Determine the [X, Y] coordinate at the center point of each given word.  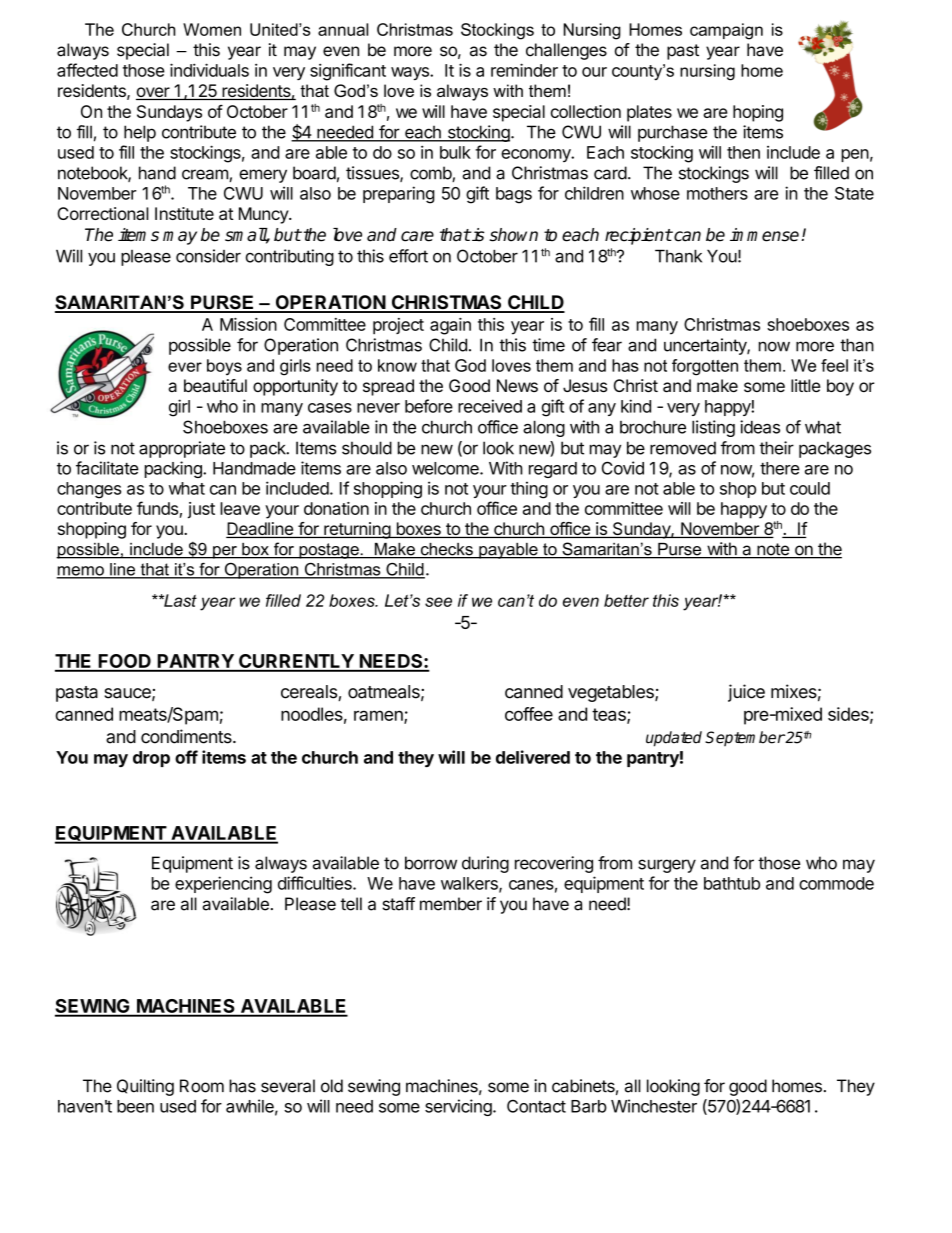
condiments [187, 736]
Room [202, 1086]
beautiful [215, 386]
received [490, 406]
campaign [726, 31]
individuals [209, 70]
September [745, 738]
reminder [524, 70]
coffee [529, 714]
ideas [760, 427]
